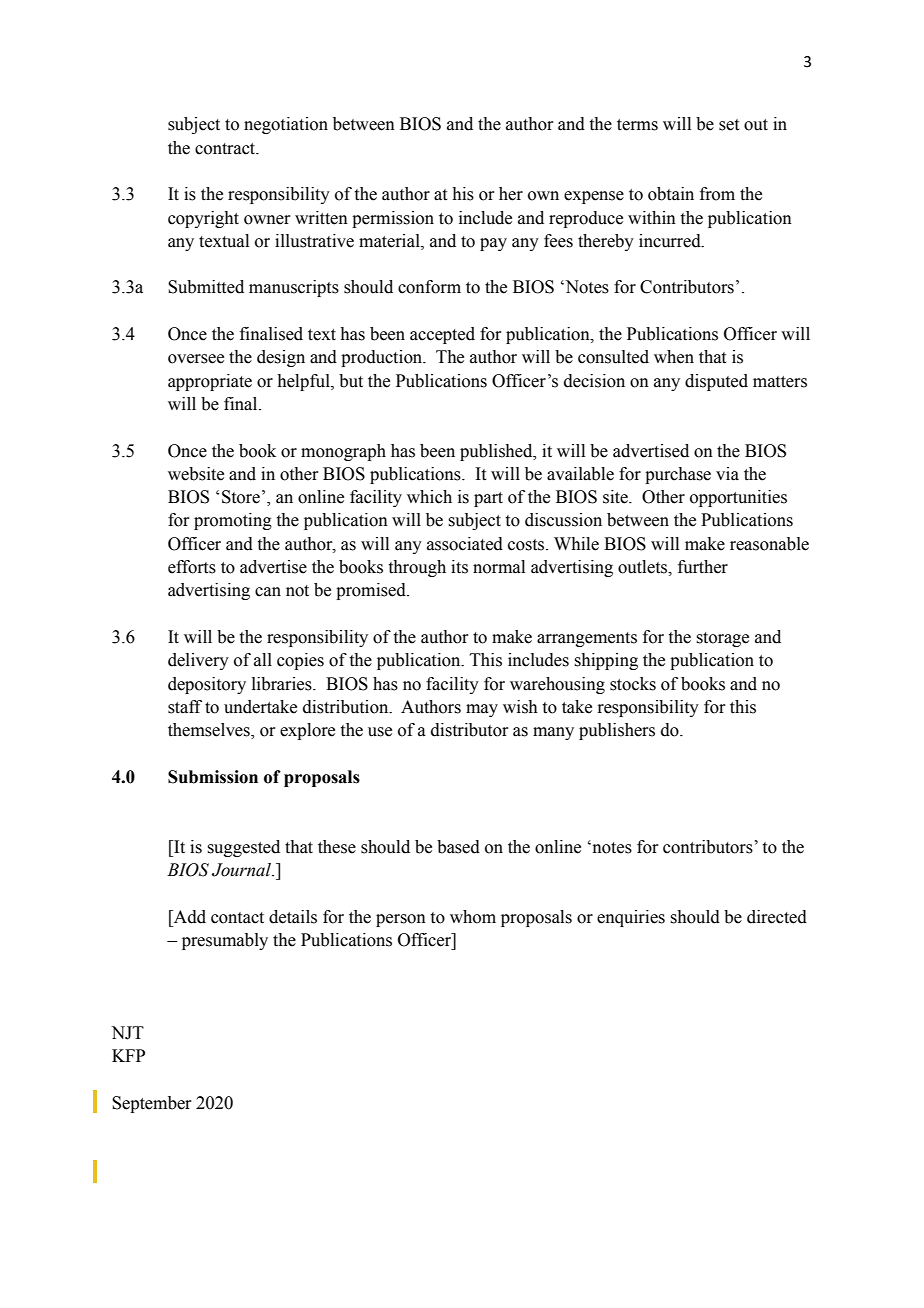  I want to click on set, so click(729, 125).
